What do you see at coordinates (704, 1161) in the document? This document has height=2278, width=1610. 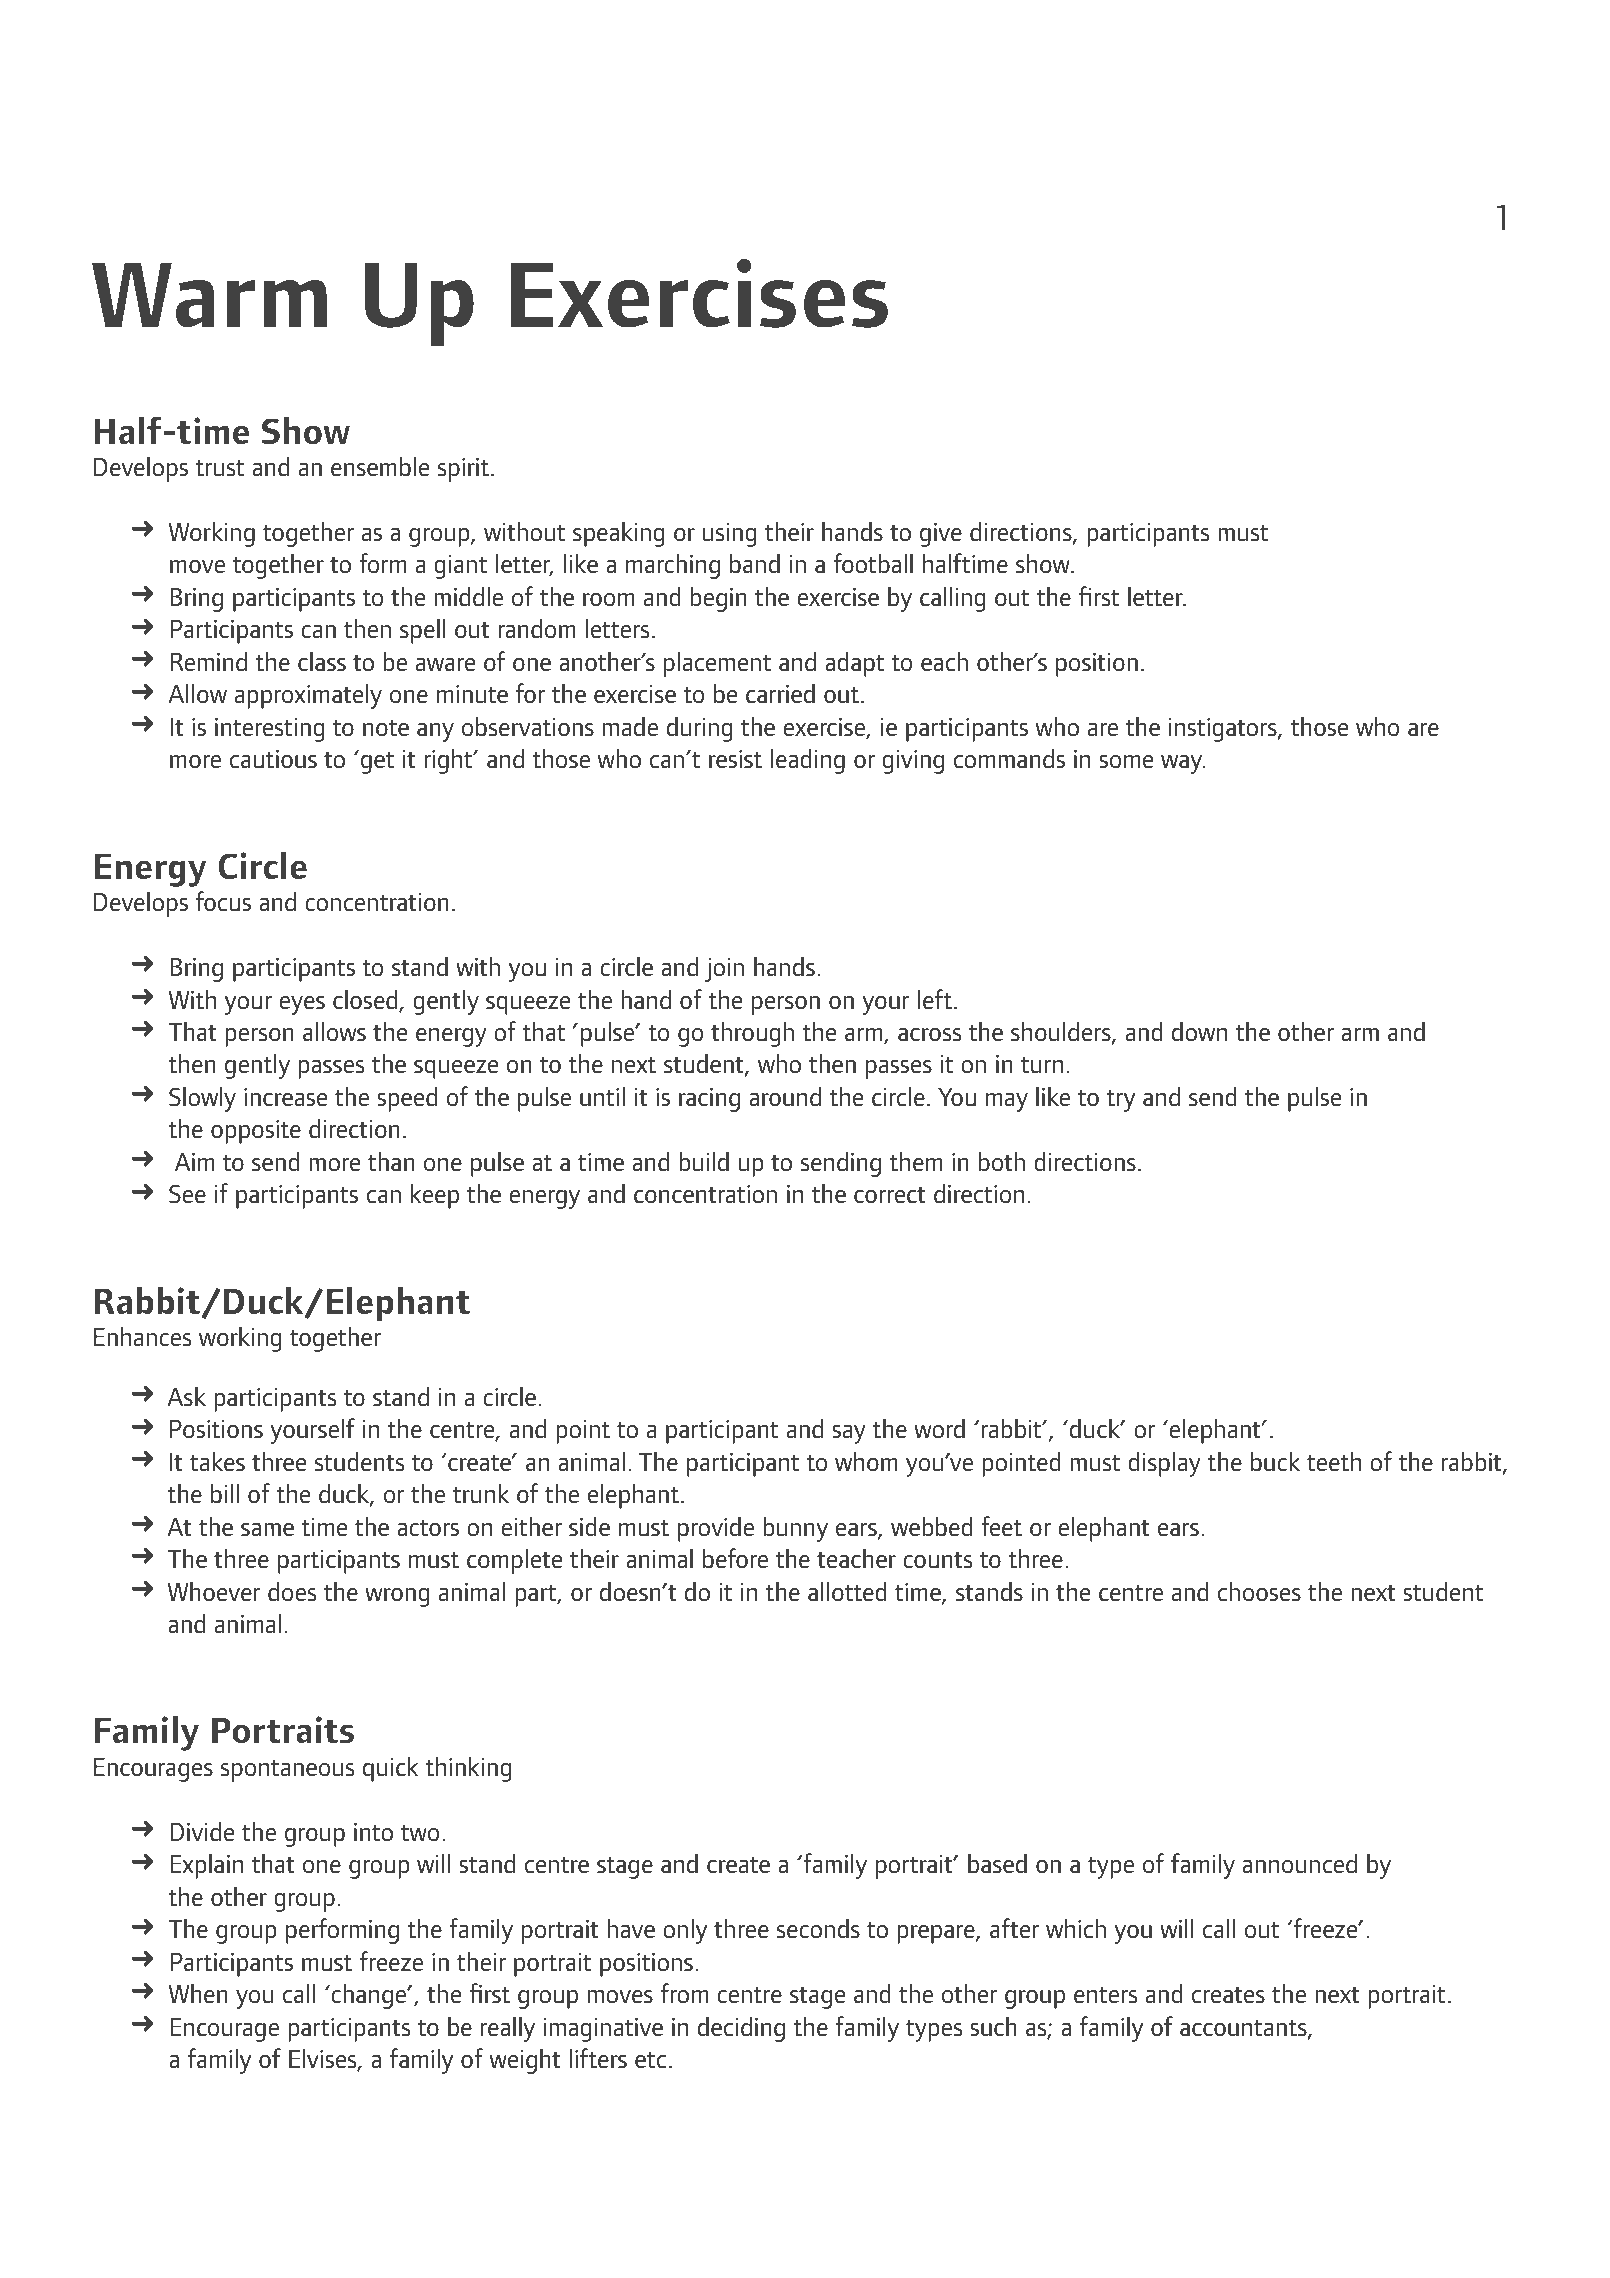 I see `build` at bounding box center [704, 1161].
